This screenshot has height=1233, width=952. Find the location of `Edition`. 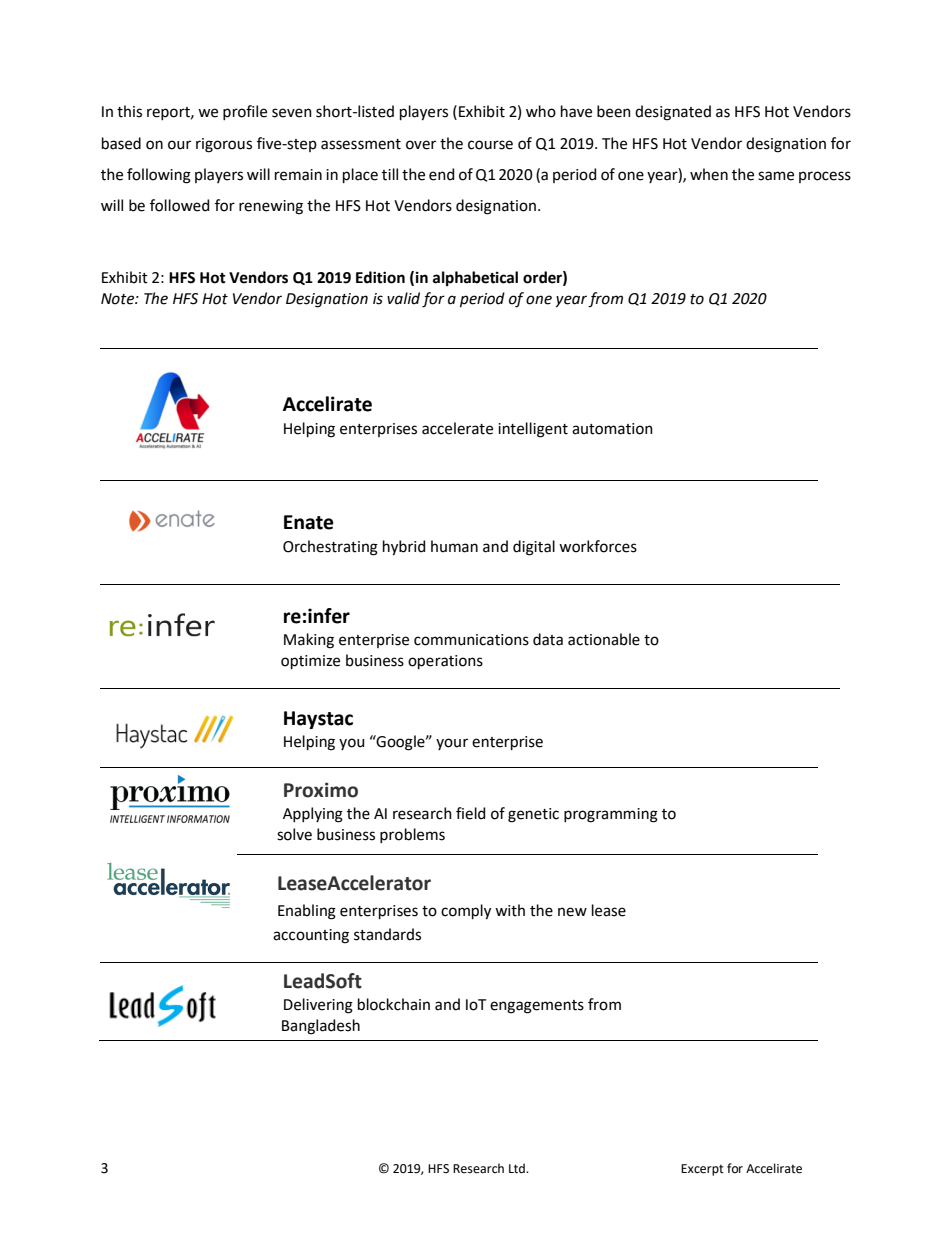

Edition is located at coordinates (380, 277).
